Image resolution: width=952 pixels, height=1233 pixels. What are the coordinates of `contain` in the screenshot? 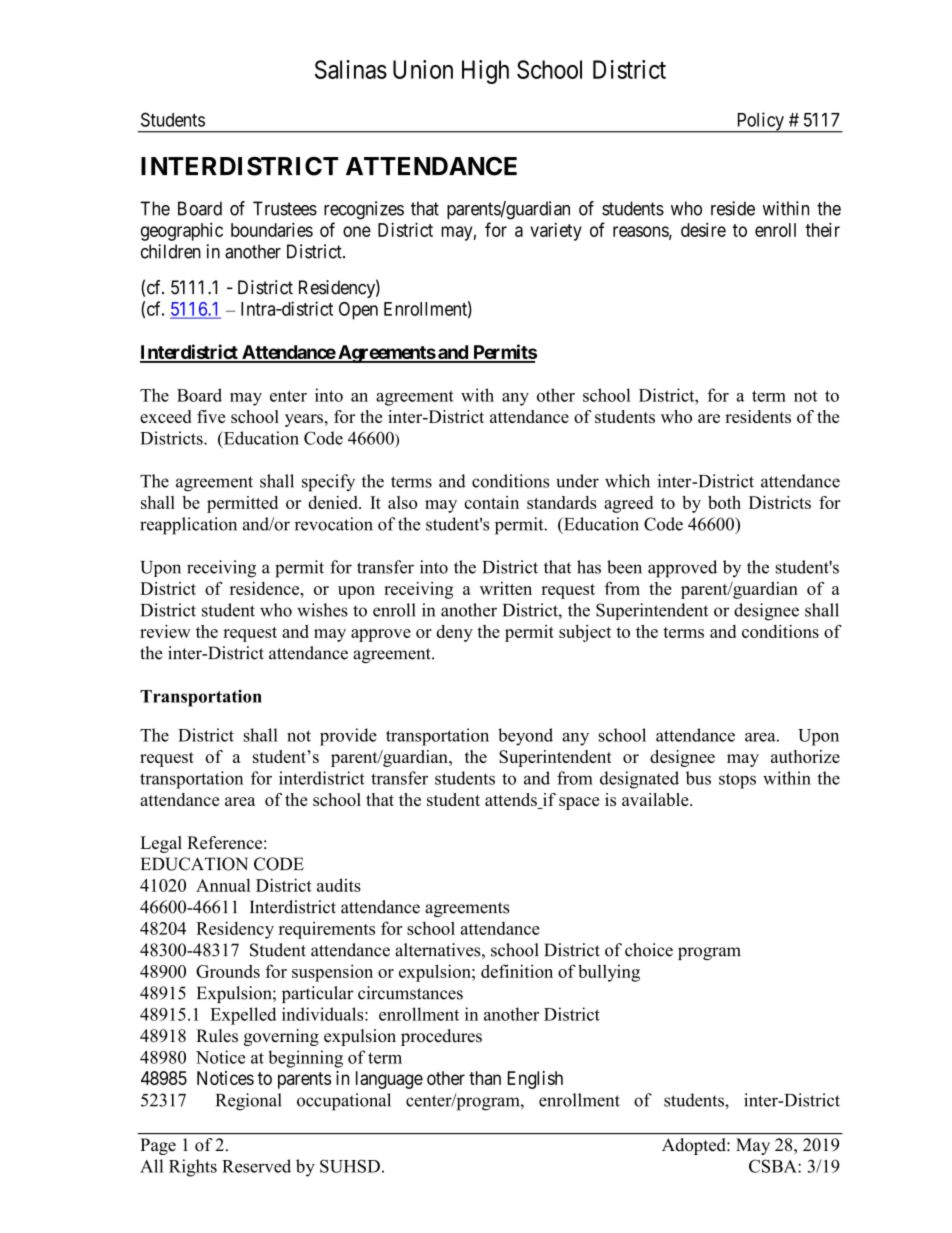 It's located at (491, 502).
